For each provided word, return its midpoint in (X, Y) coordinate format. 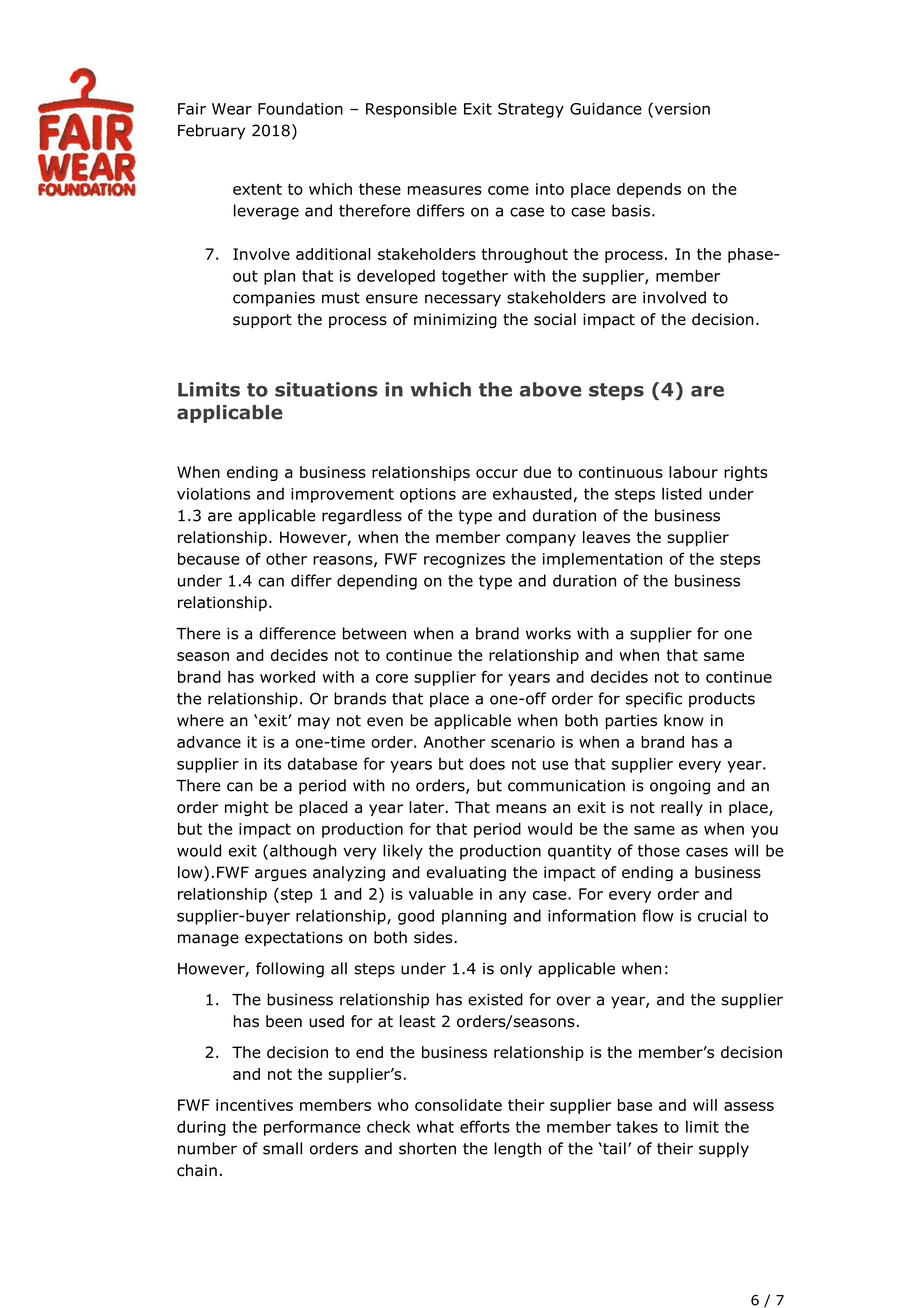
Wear (232, 109)
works (548, 633)
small (282, 1148)
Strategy (531, 110)
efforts (485, 1126)
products (722, 700)
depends (649, 190)
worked (287, 677)
